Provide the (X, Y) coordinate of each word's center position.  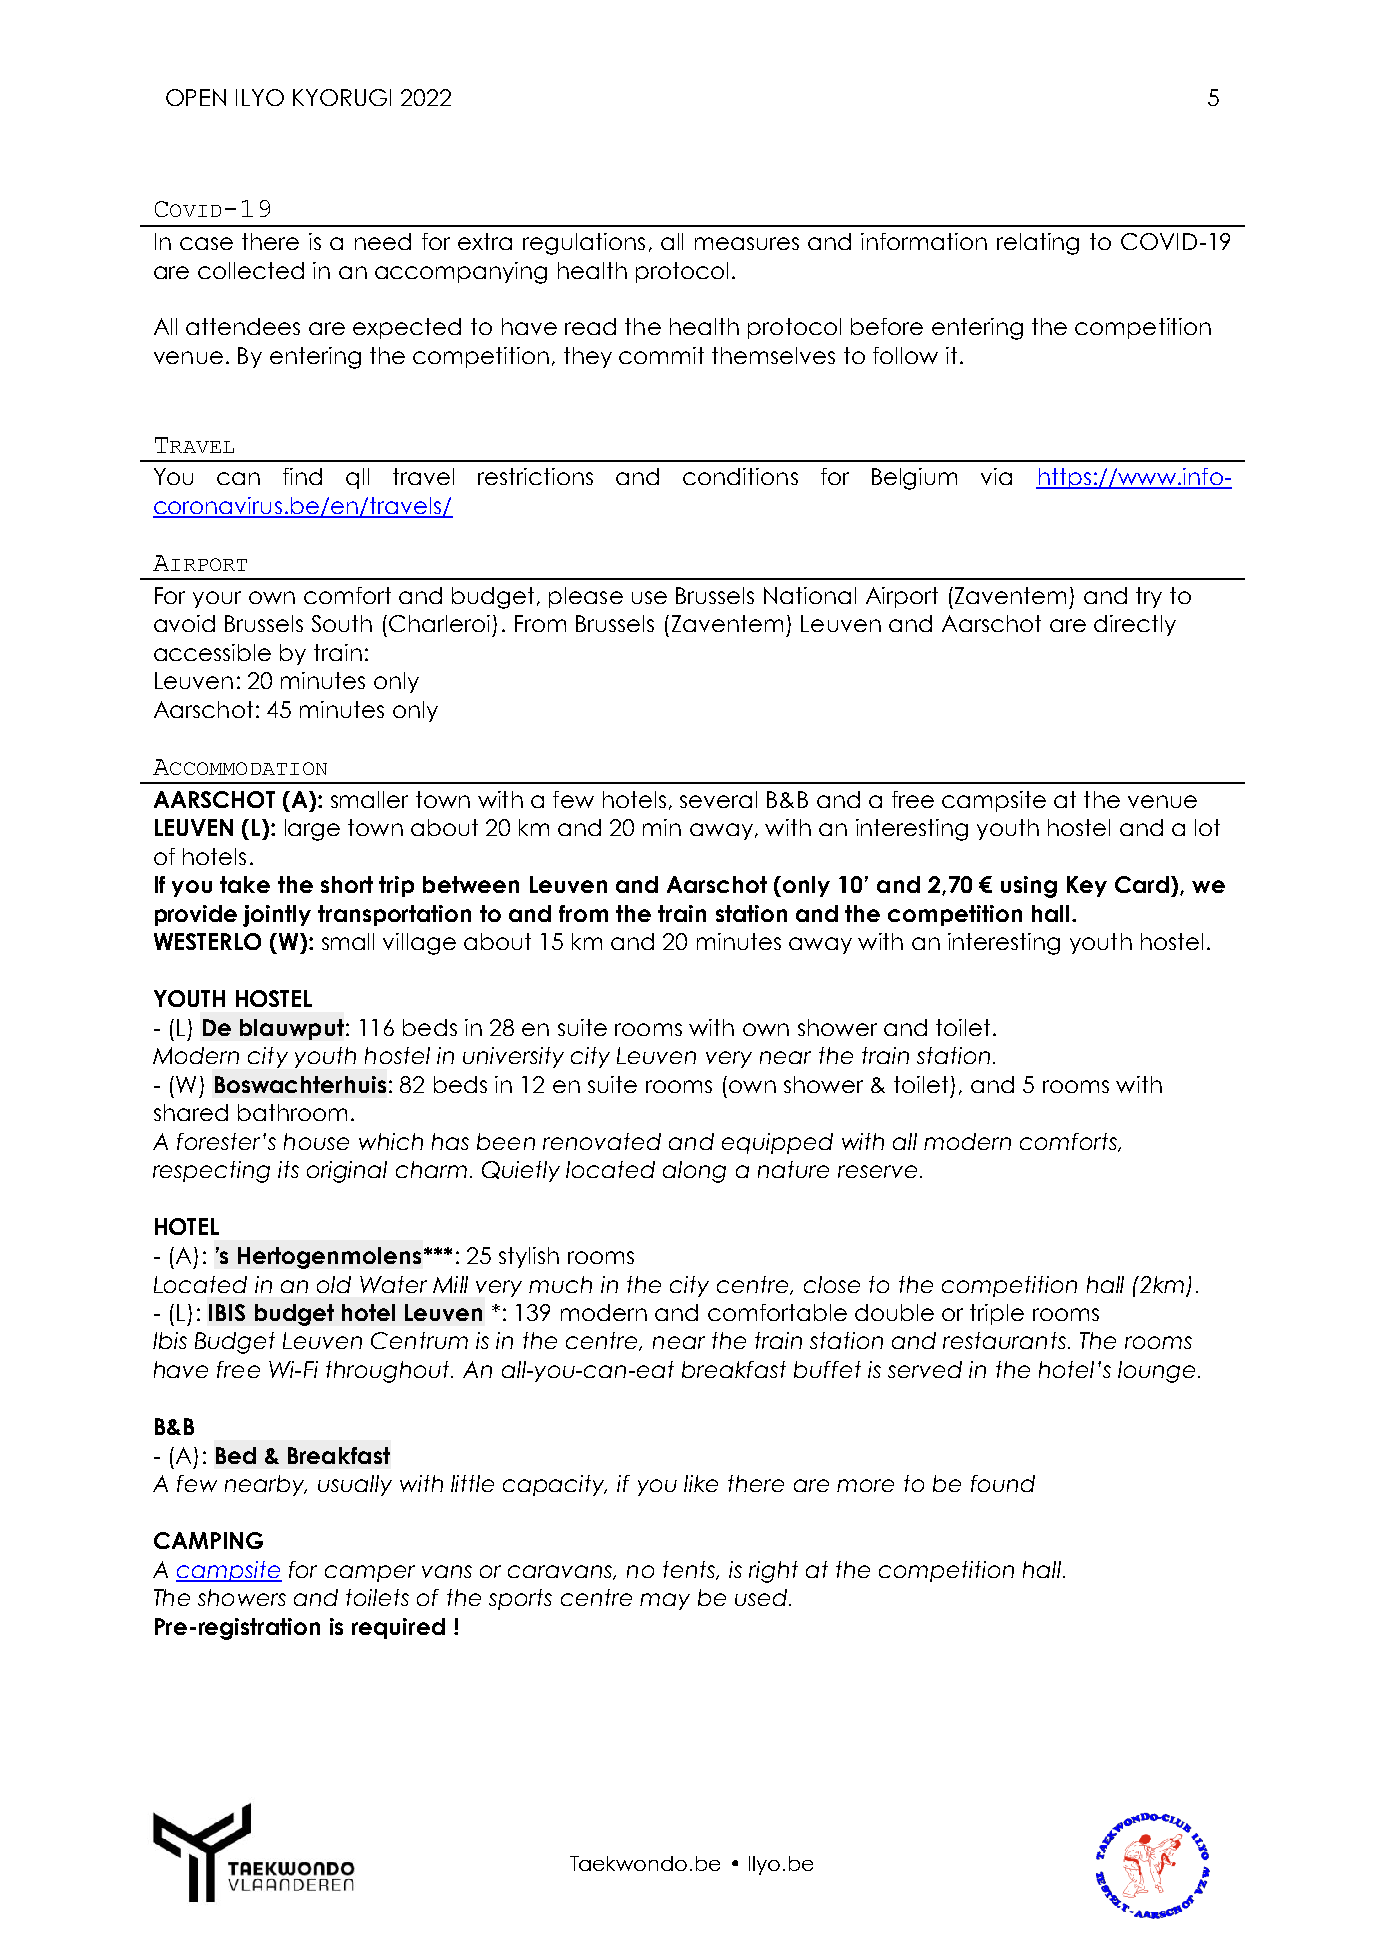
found (1003, 1483)
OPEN (196, 97)
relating (1038, 244)
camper (370, 1573)
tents (690, 1570)
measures (747, 243)
